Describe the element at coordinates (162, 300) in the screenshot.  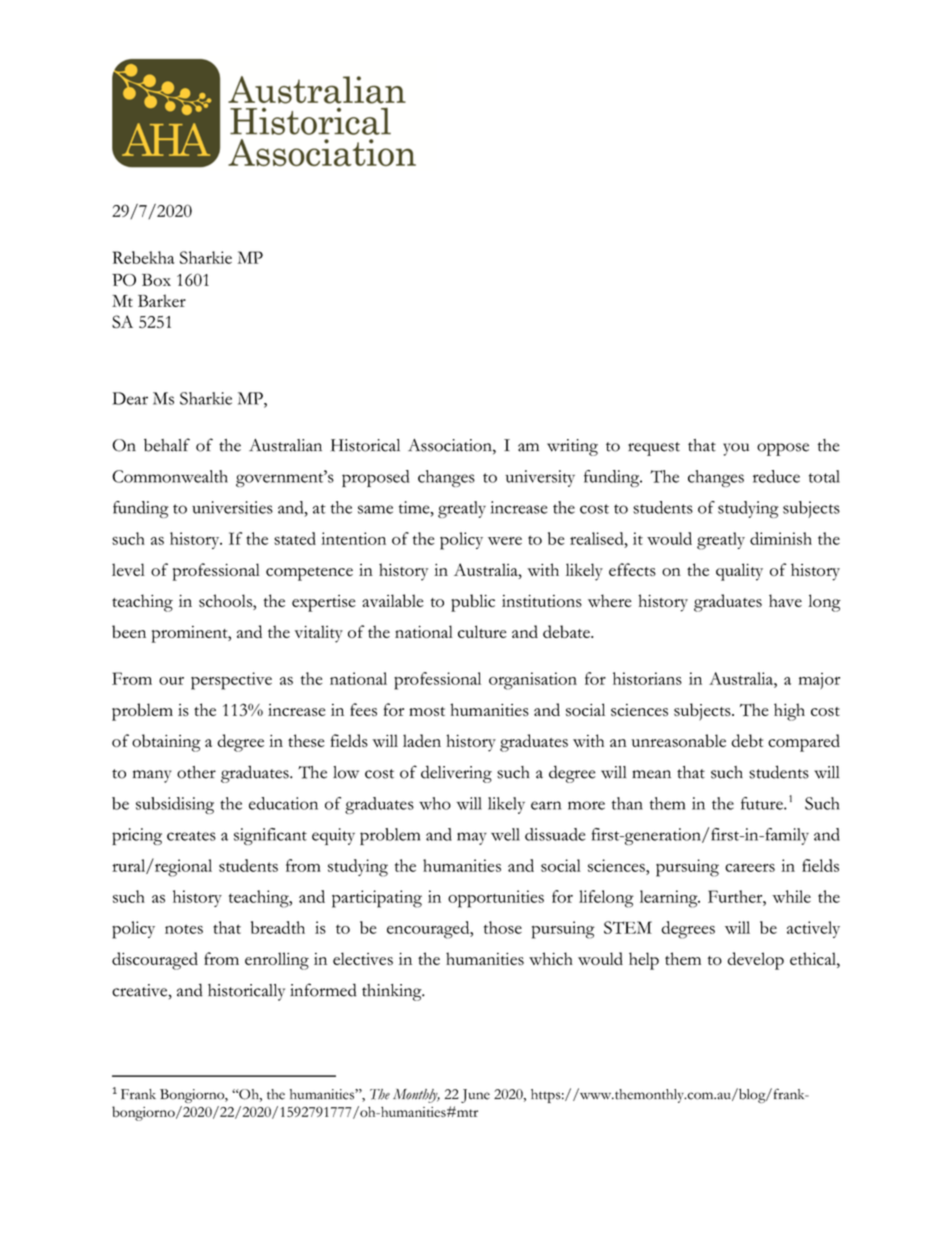
I see `Barker` at that location.
